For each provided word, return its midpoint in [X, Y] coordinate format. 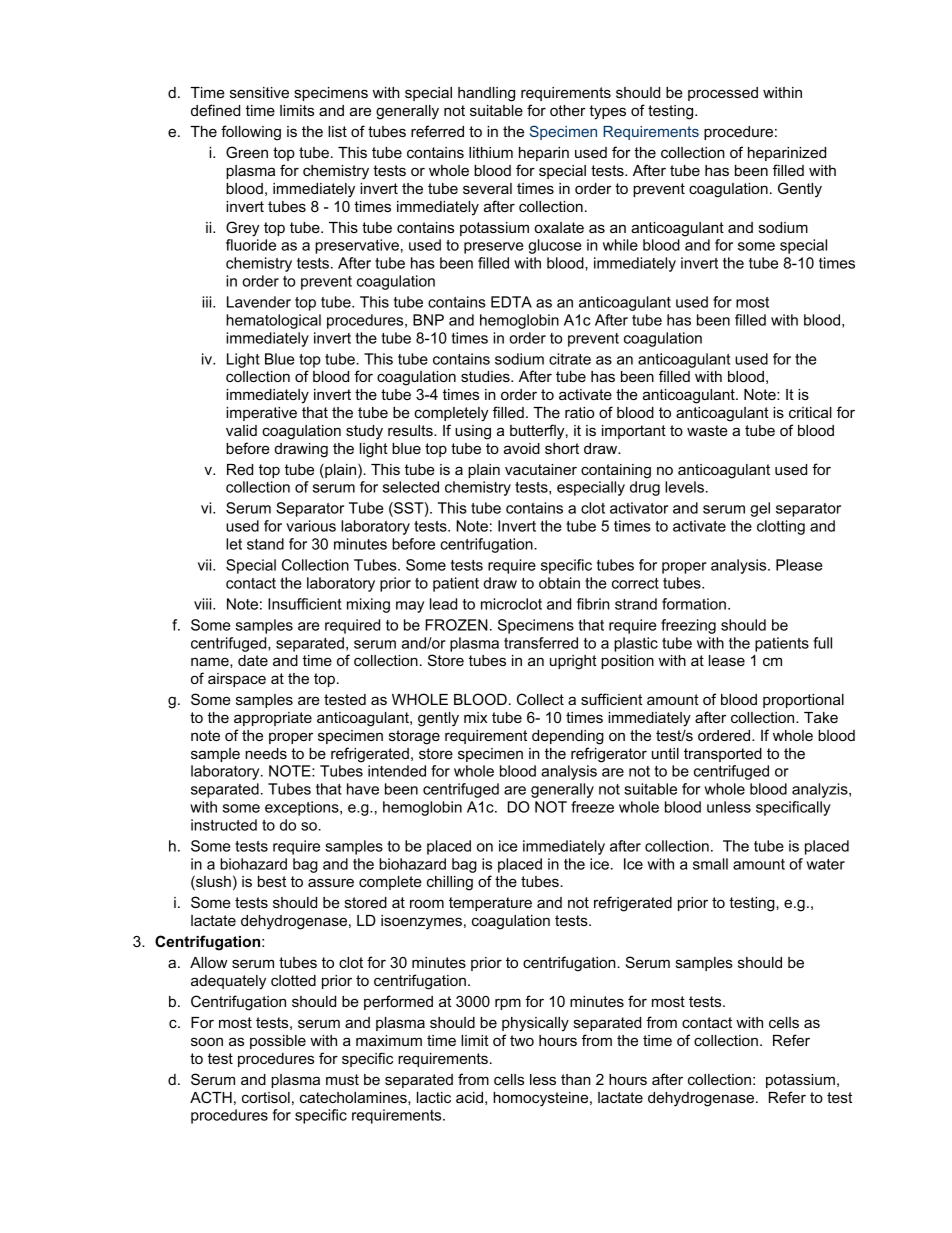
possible [278, 1042]
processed [723, 94]
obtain [559, 583]
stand [265, 544]
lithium [491, 152]
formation [694, 604]
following [251, 133]
